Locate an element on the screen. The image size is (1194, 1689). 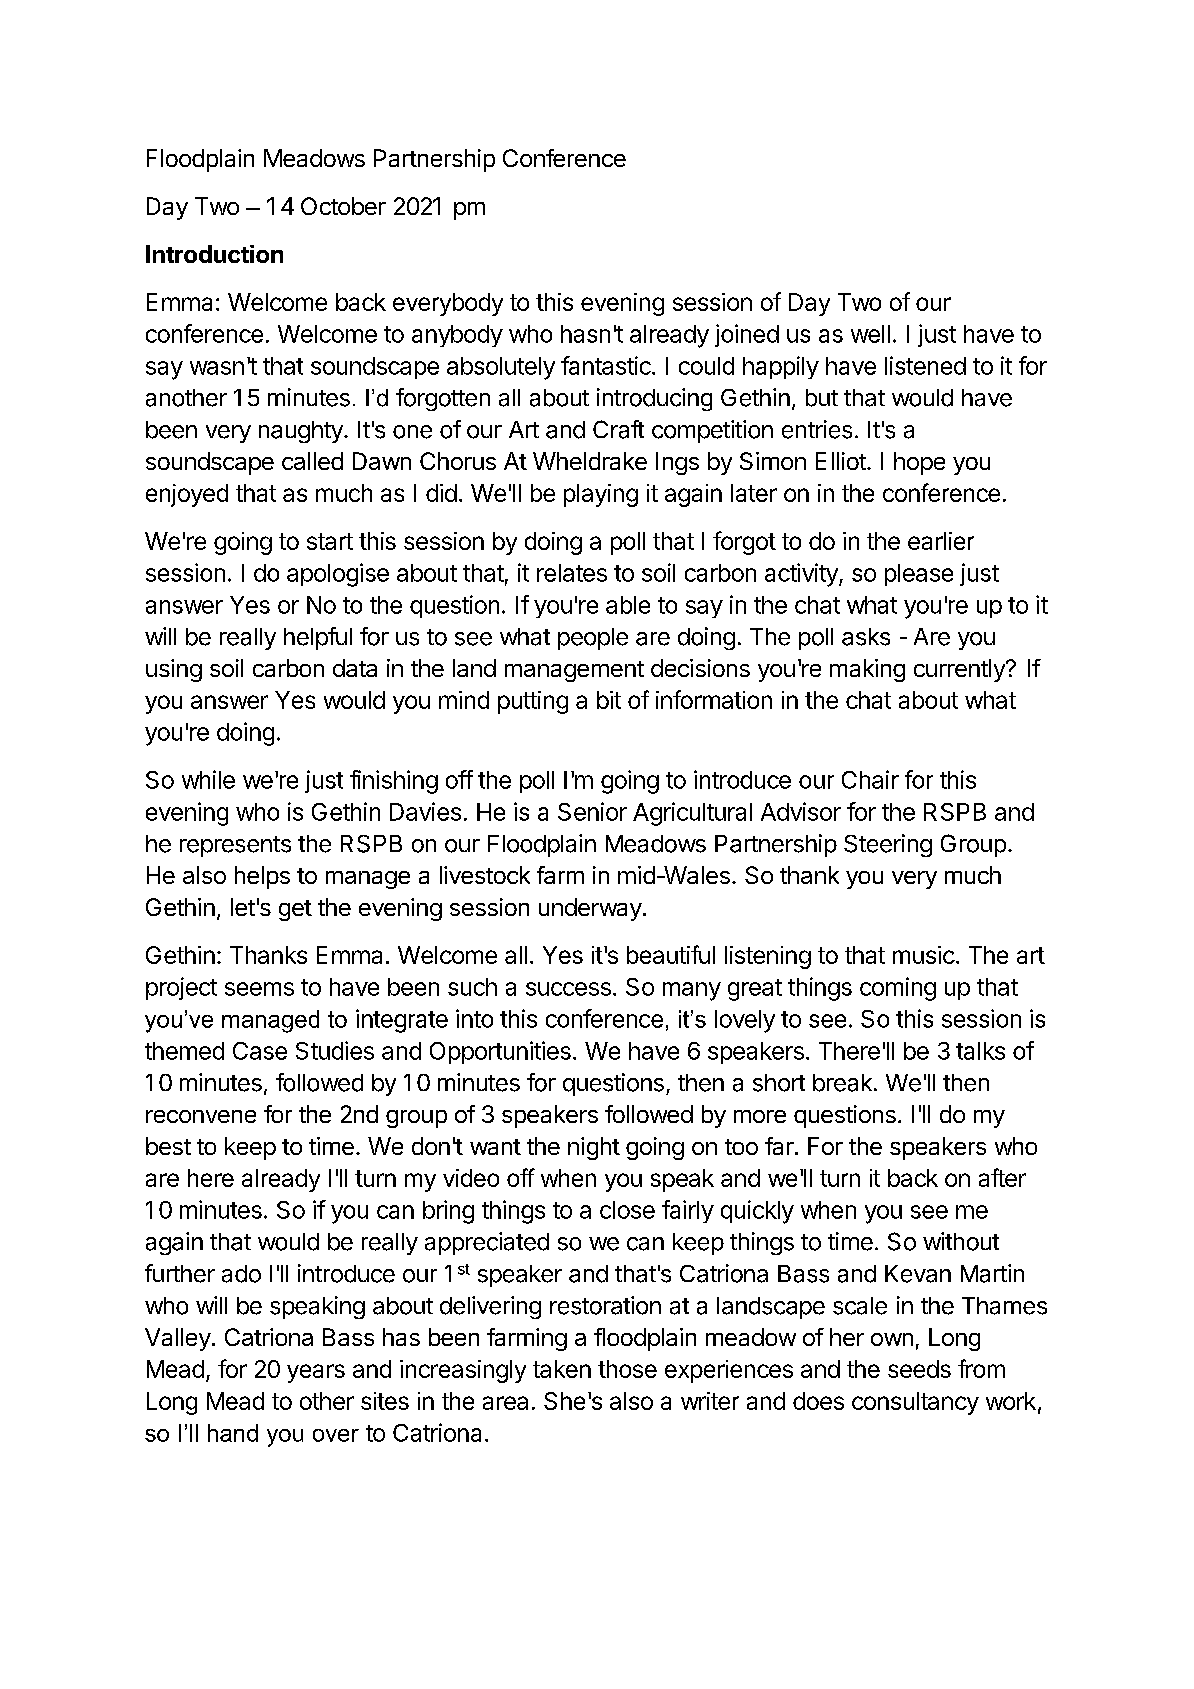
playing is located at coordinates (601, 495).
